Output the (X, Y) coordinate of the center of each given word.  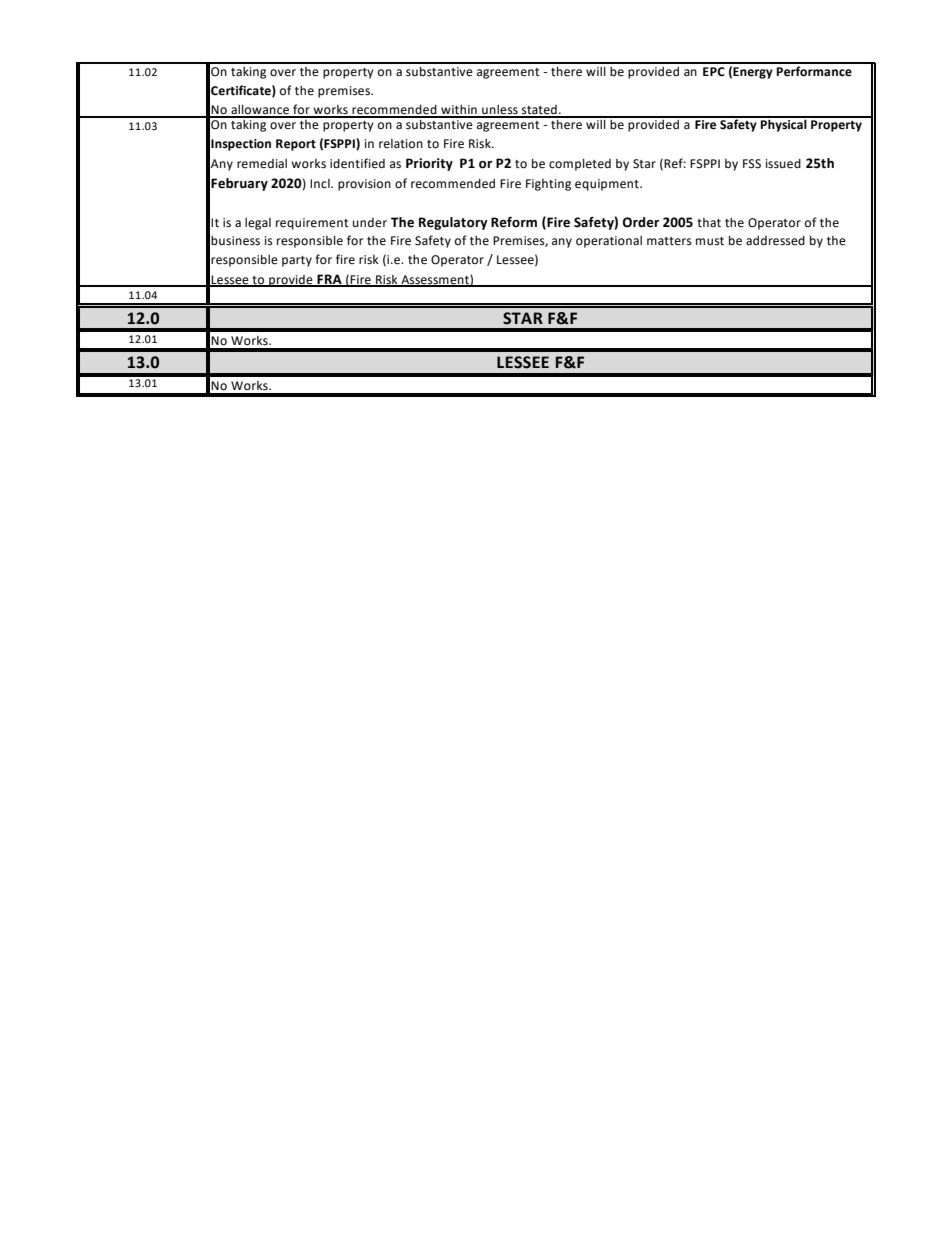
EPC (714, 72)
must (710, 241)
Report (296, 145)
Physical (784, 124)
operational (609, 242)
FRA (330, 280)
